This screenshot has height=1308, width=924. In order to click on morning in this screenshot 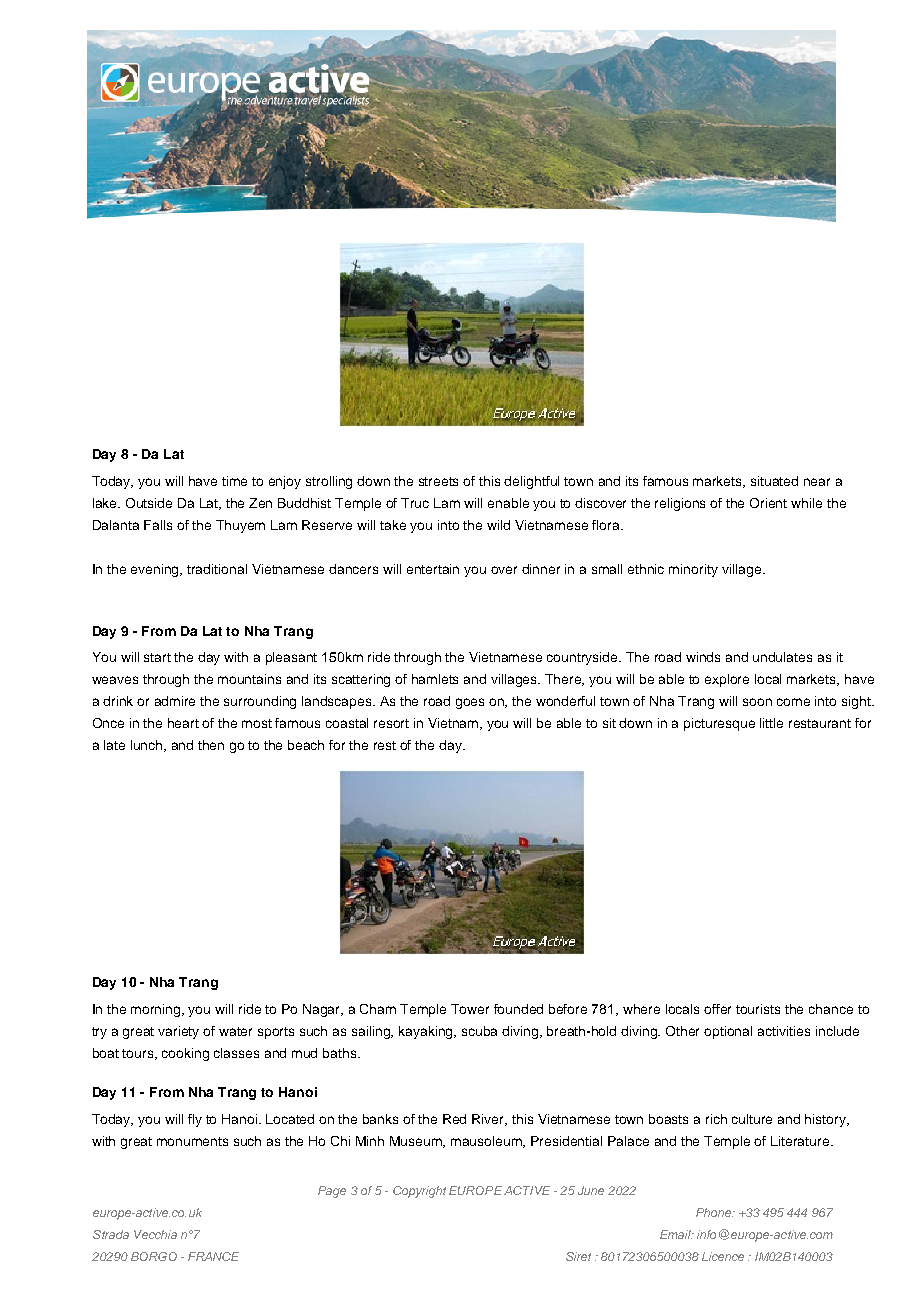, I will do `click(157, 1010)`.
